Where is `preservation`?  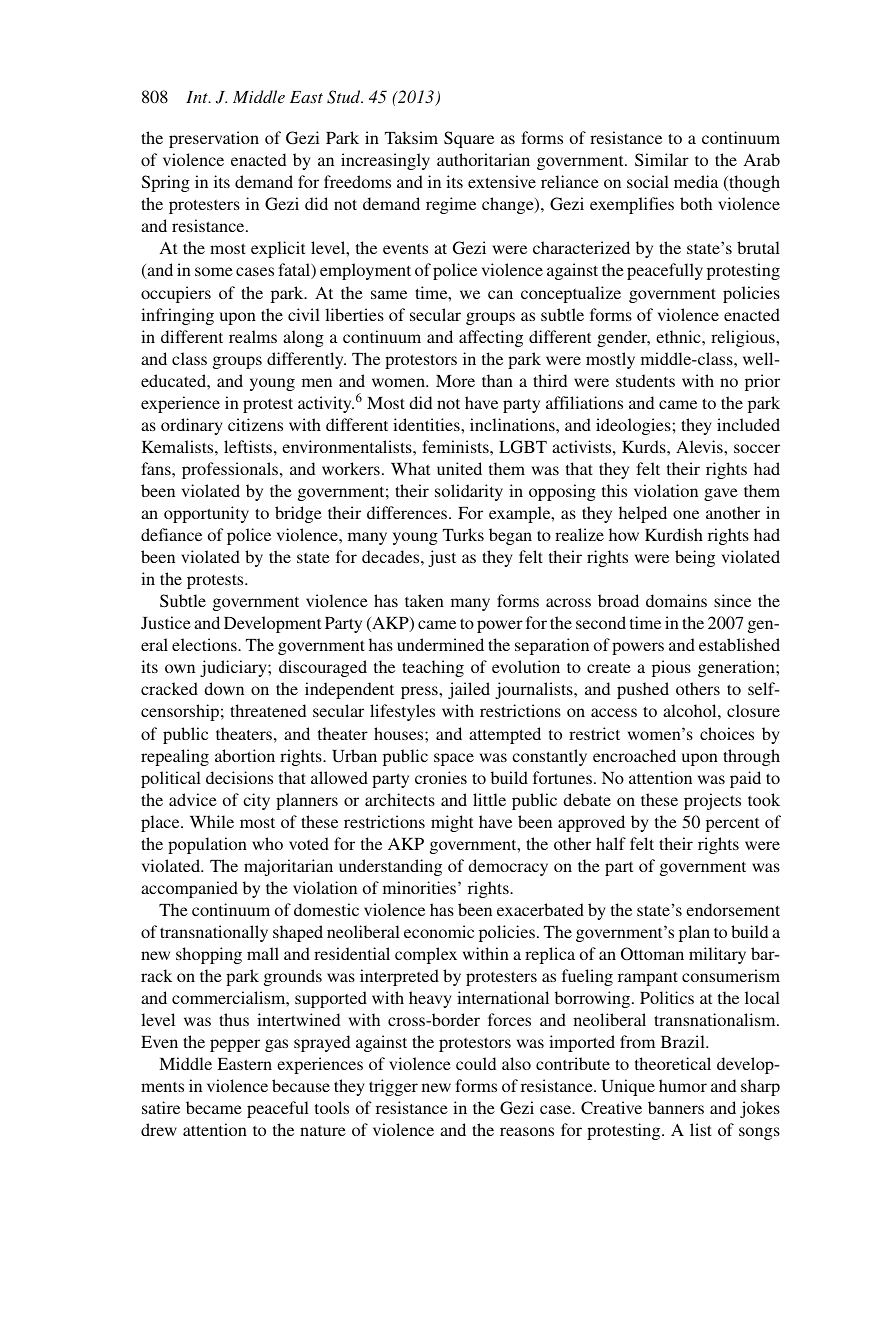
preservation is located at coordinates (214, 139).
